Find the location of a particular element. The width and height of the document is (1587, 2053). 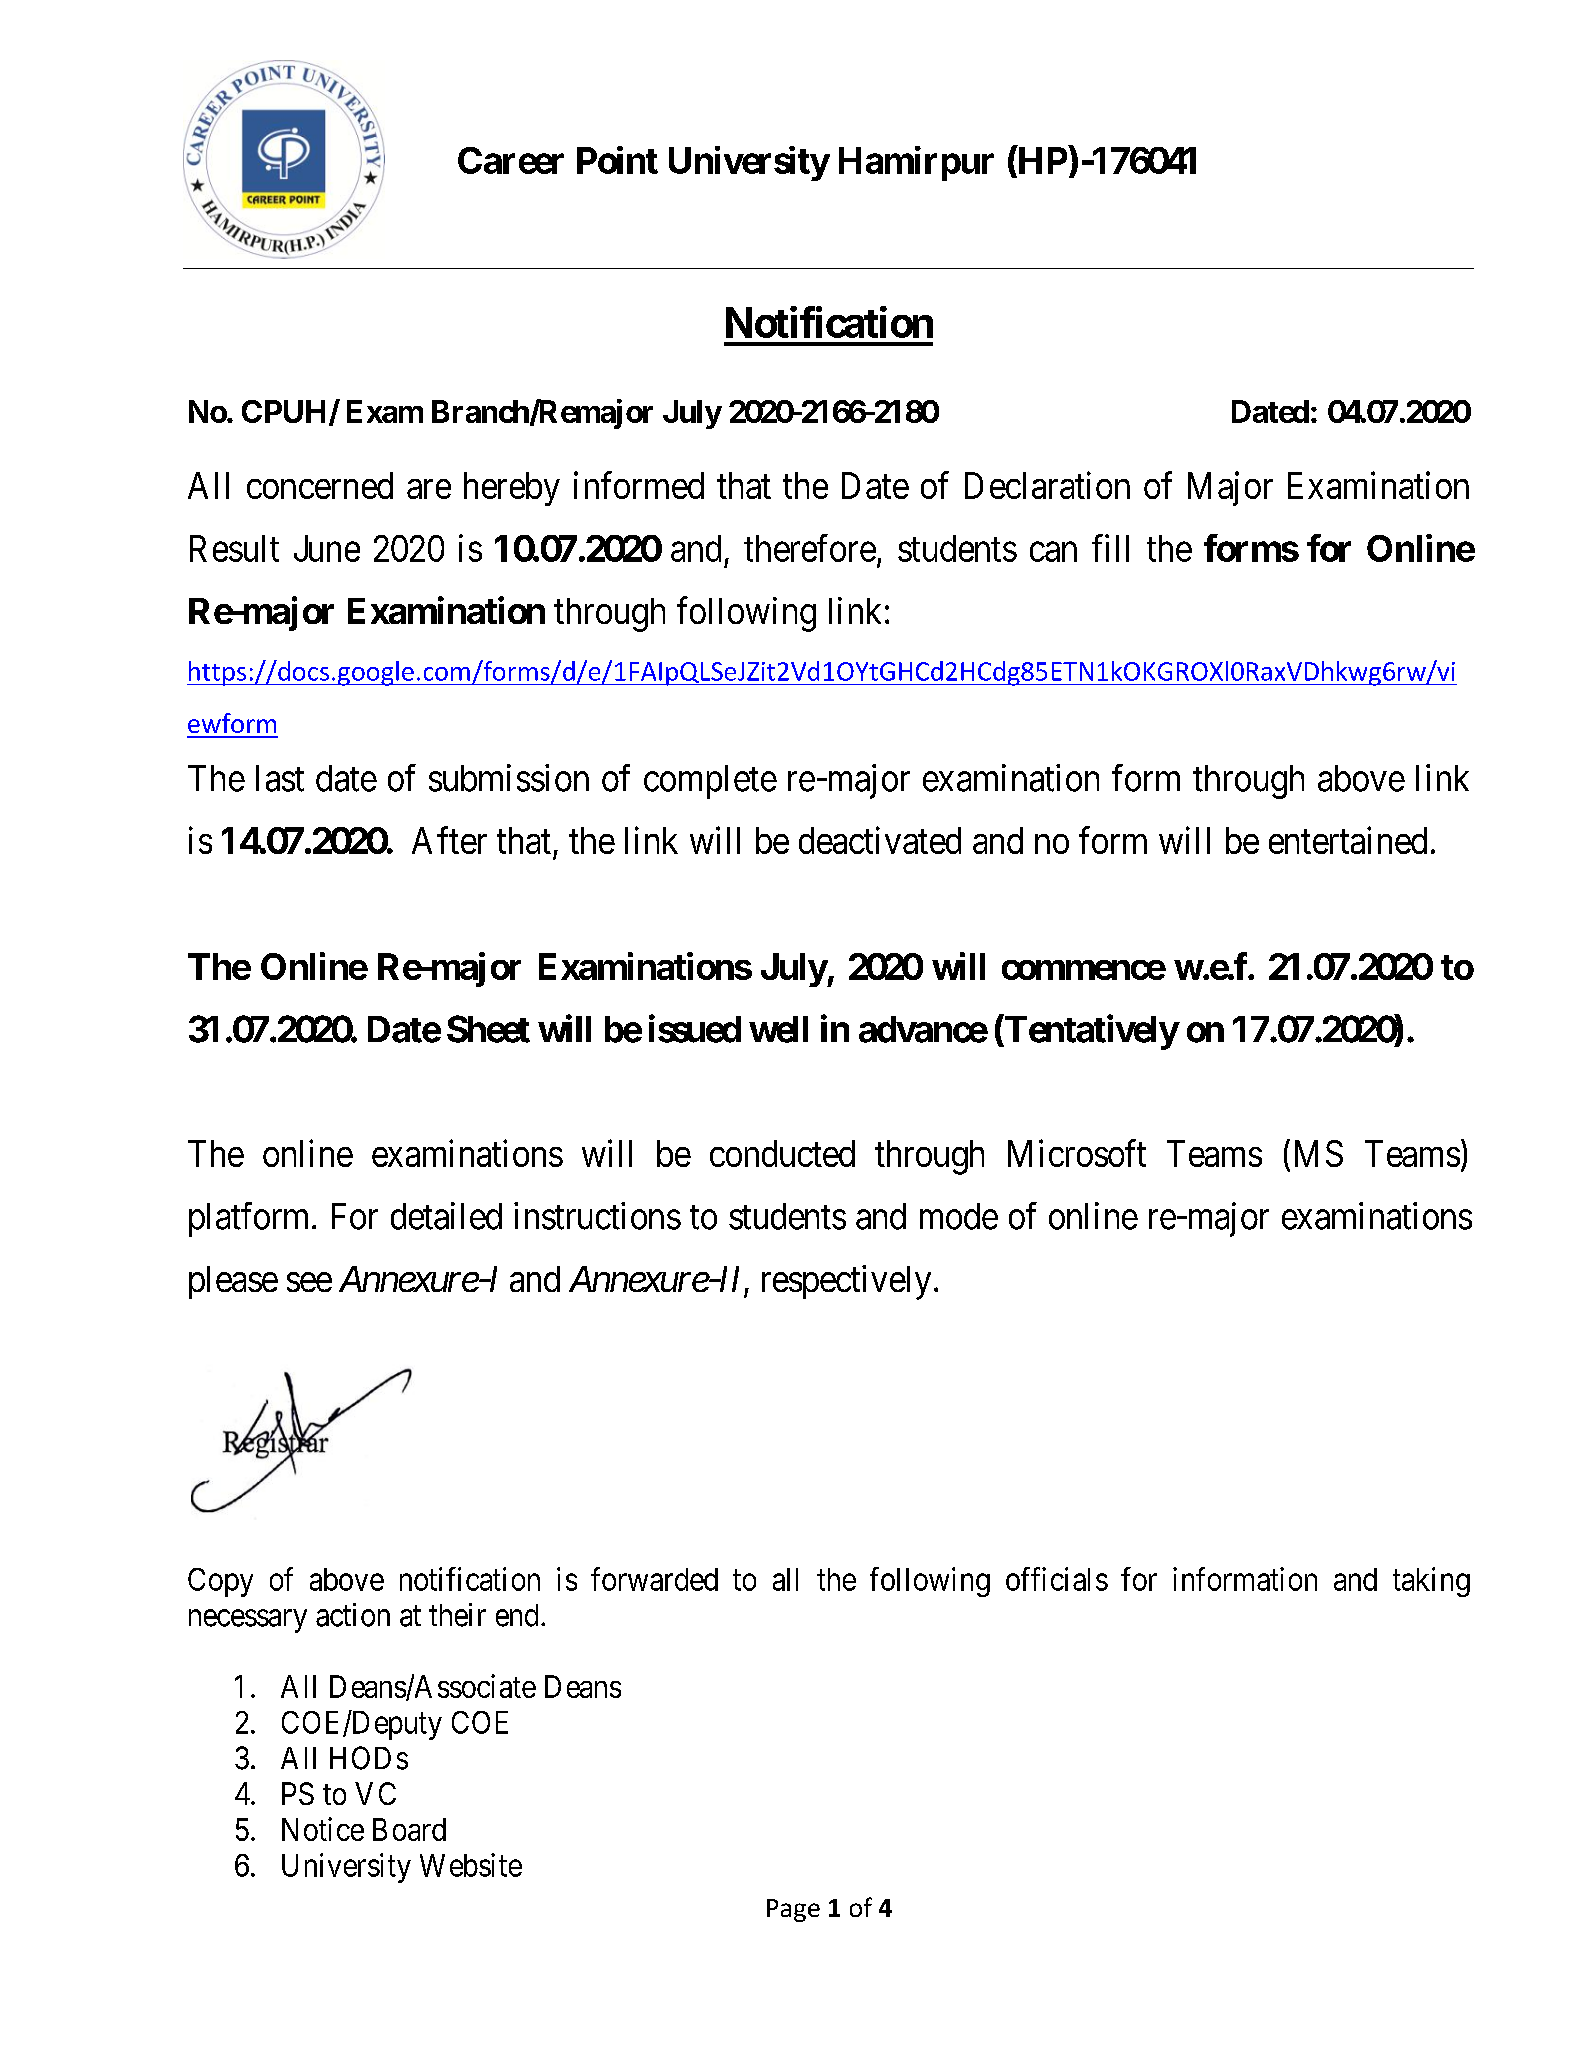

Sheet is located at coordinates (488, 1029).
